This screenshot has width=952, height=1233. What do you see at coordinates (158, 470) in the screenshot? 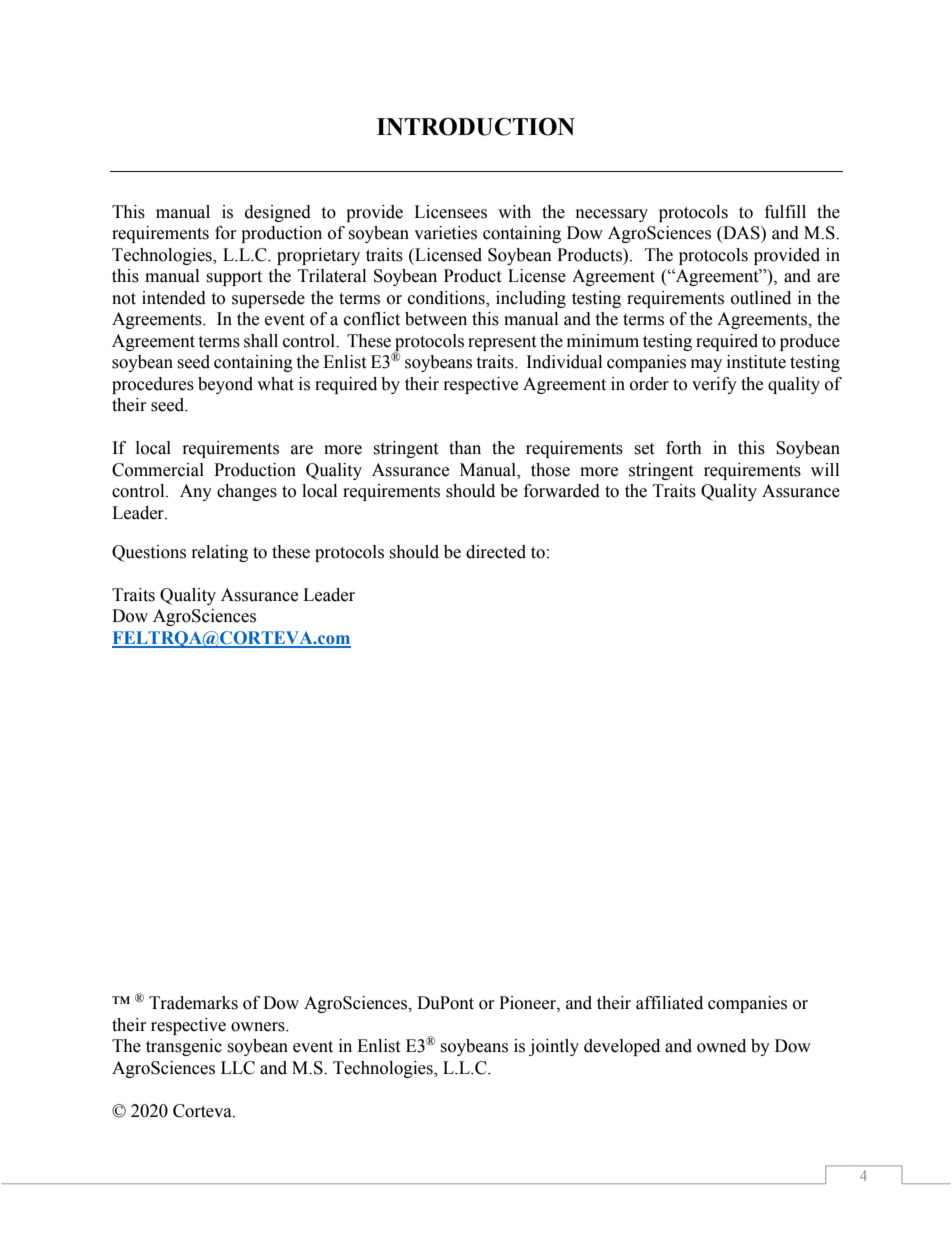
I see `Commercial` at bounding box center [158, 470].
